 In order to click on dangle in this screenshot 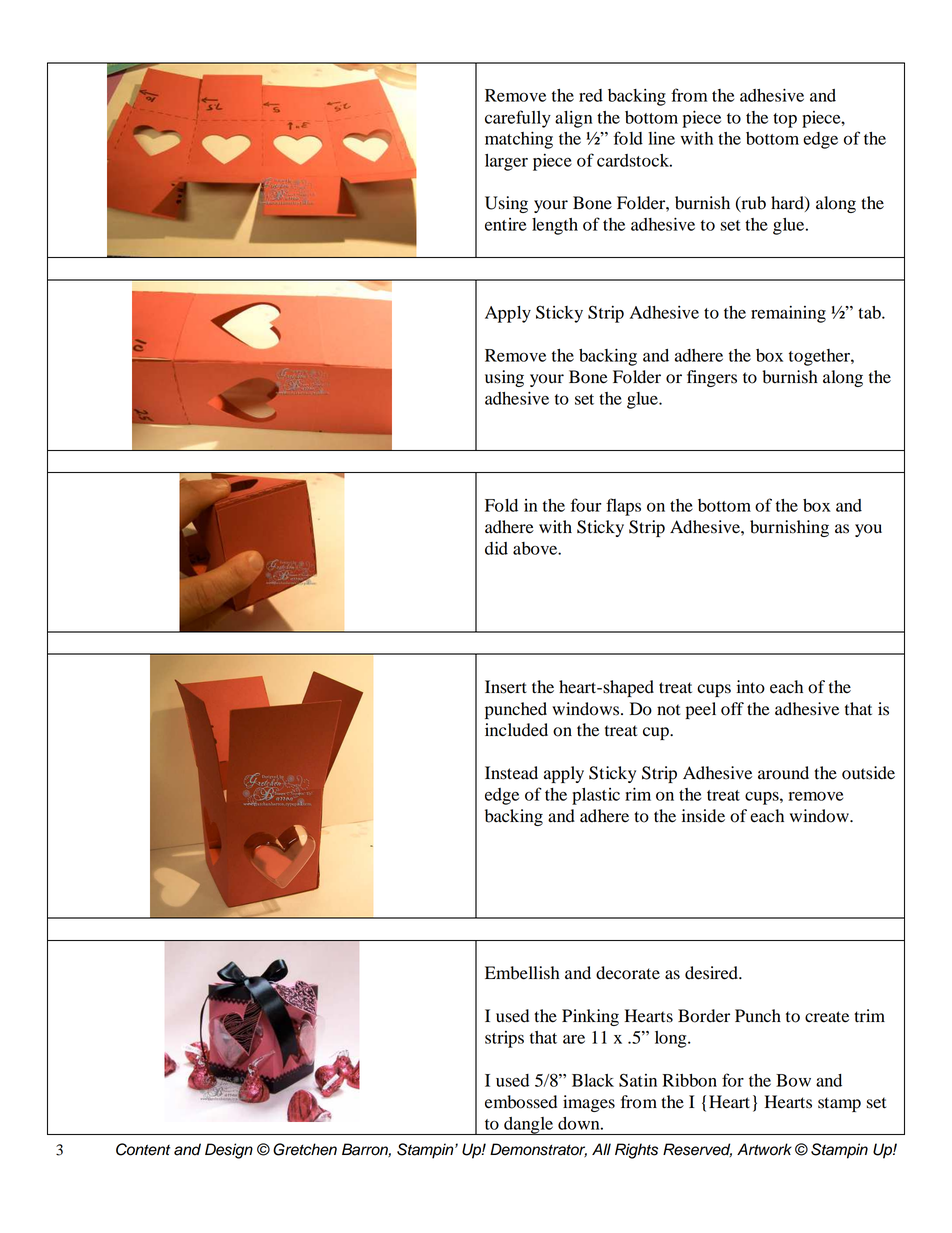, I will do `click(528, 1126)`.
